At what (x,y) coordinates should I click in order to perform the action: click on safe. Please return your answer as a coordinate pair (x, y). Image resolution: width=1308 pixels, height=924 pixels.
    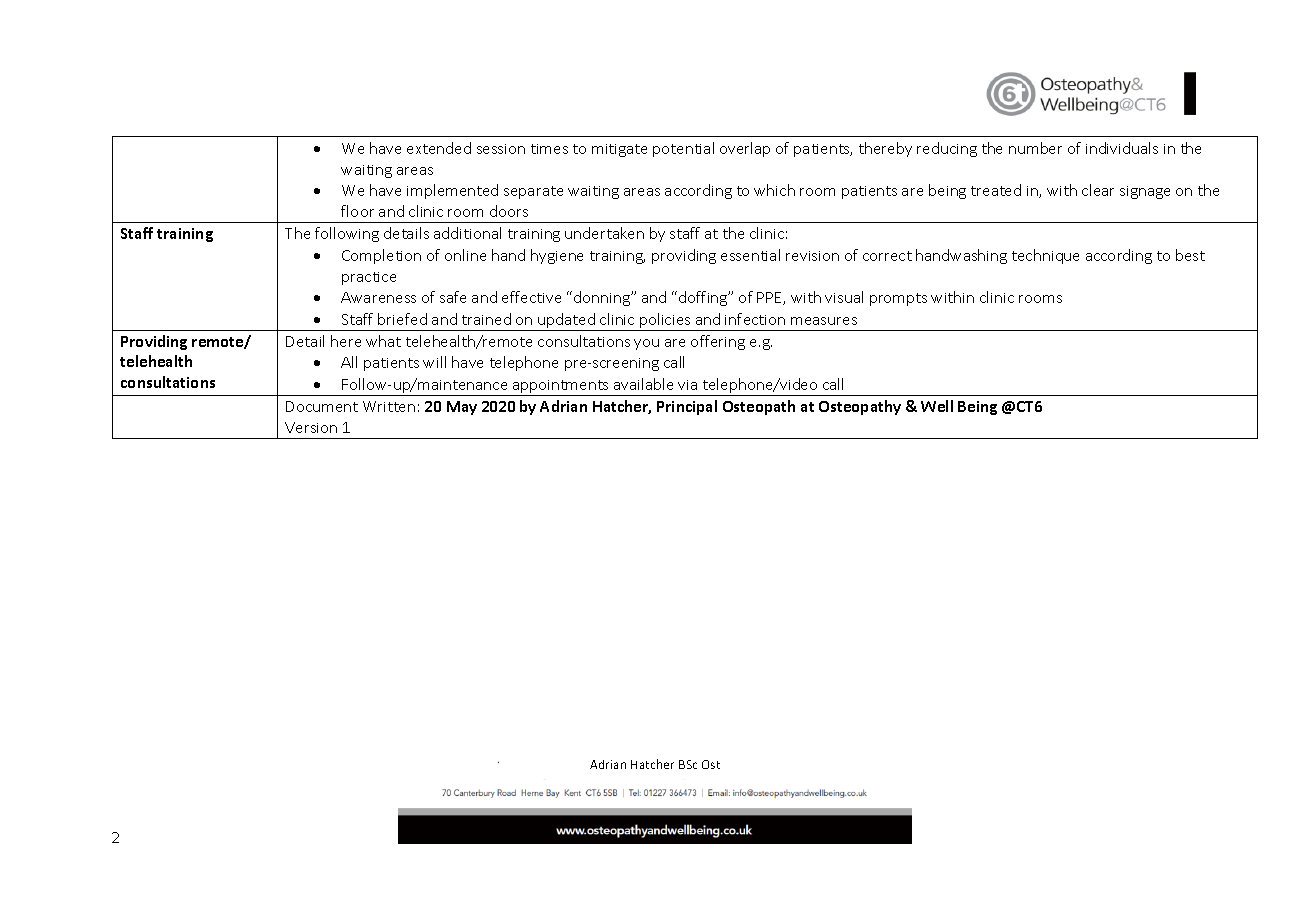
    Looking at the image, I should click on (453, 297).
